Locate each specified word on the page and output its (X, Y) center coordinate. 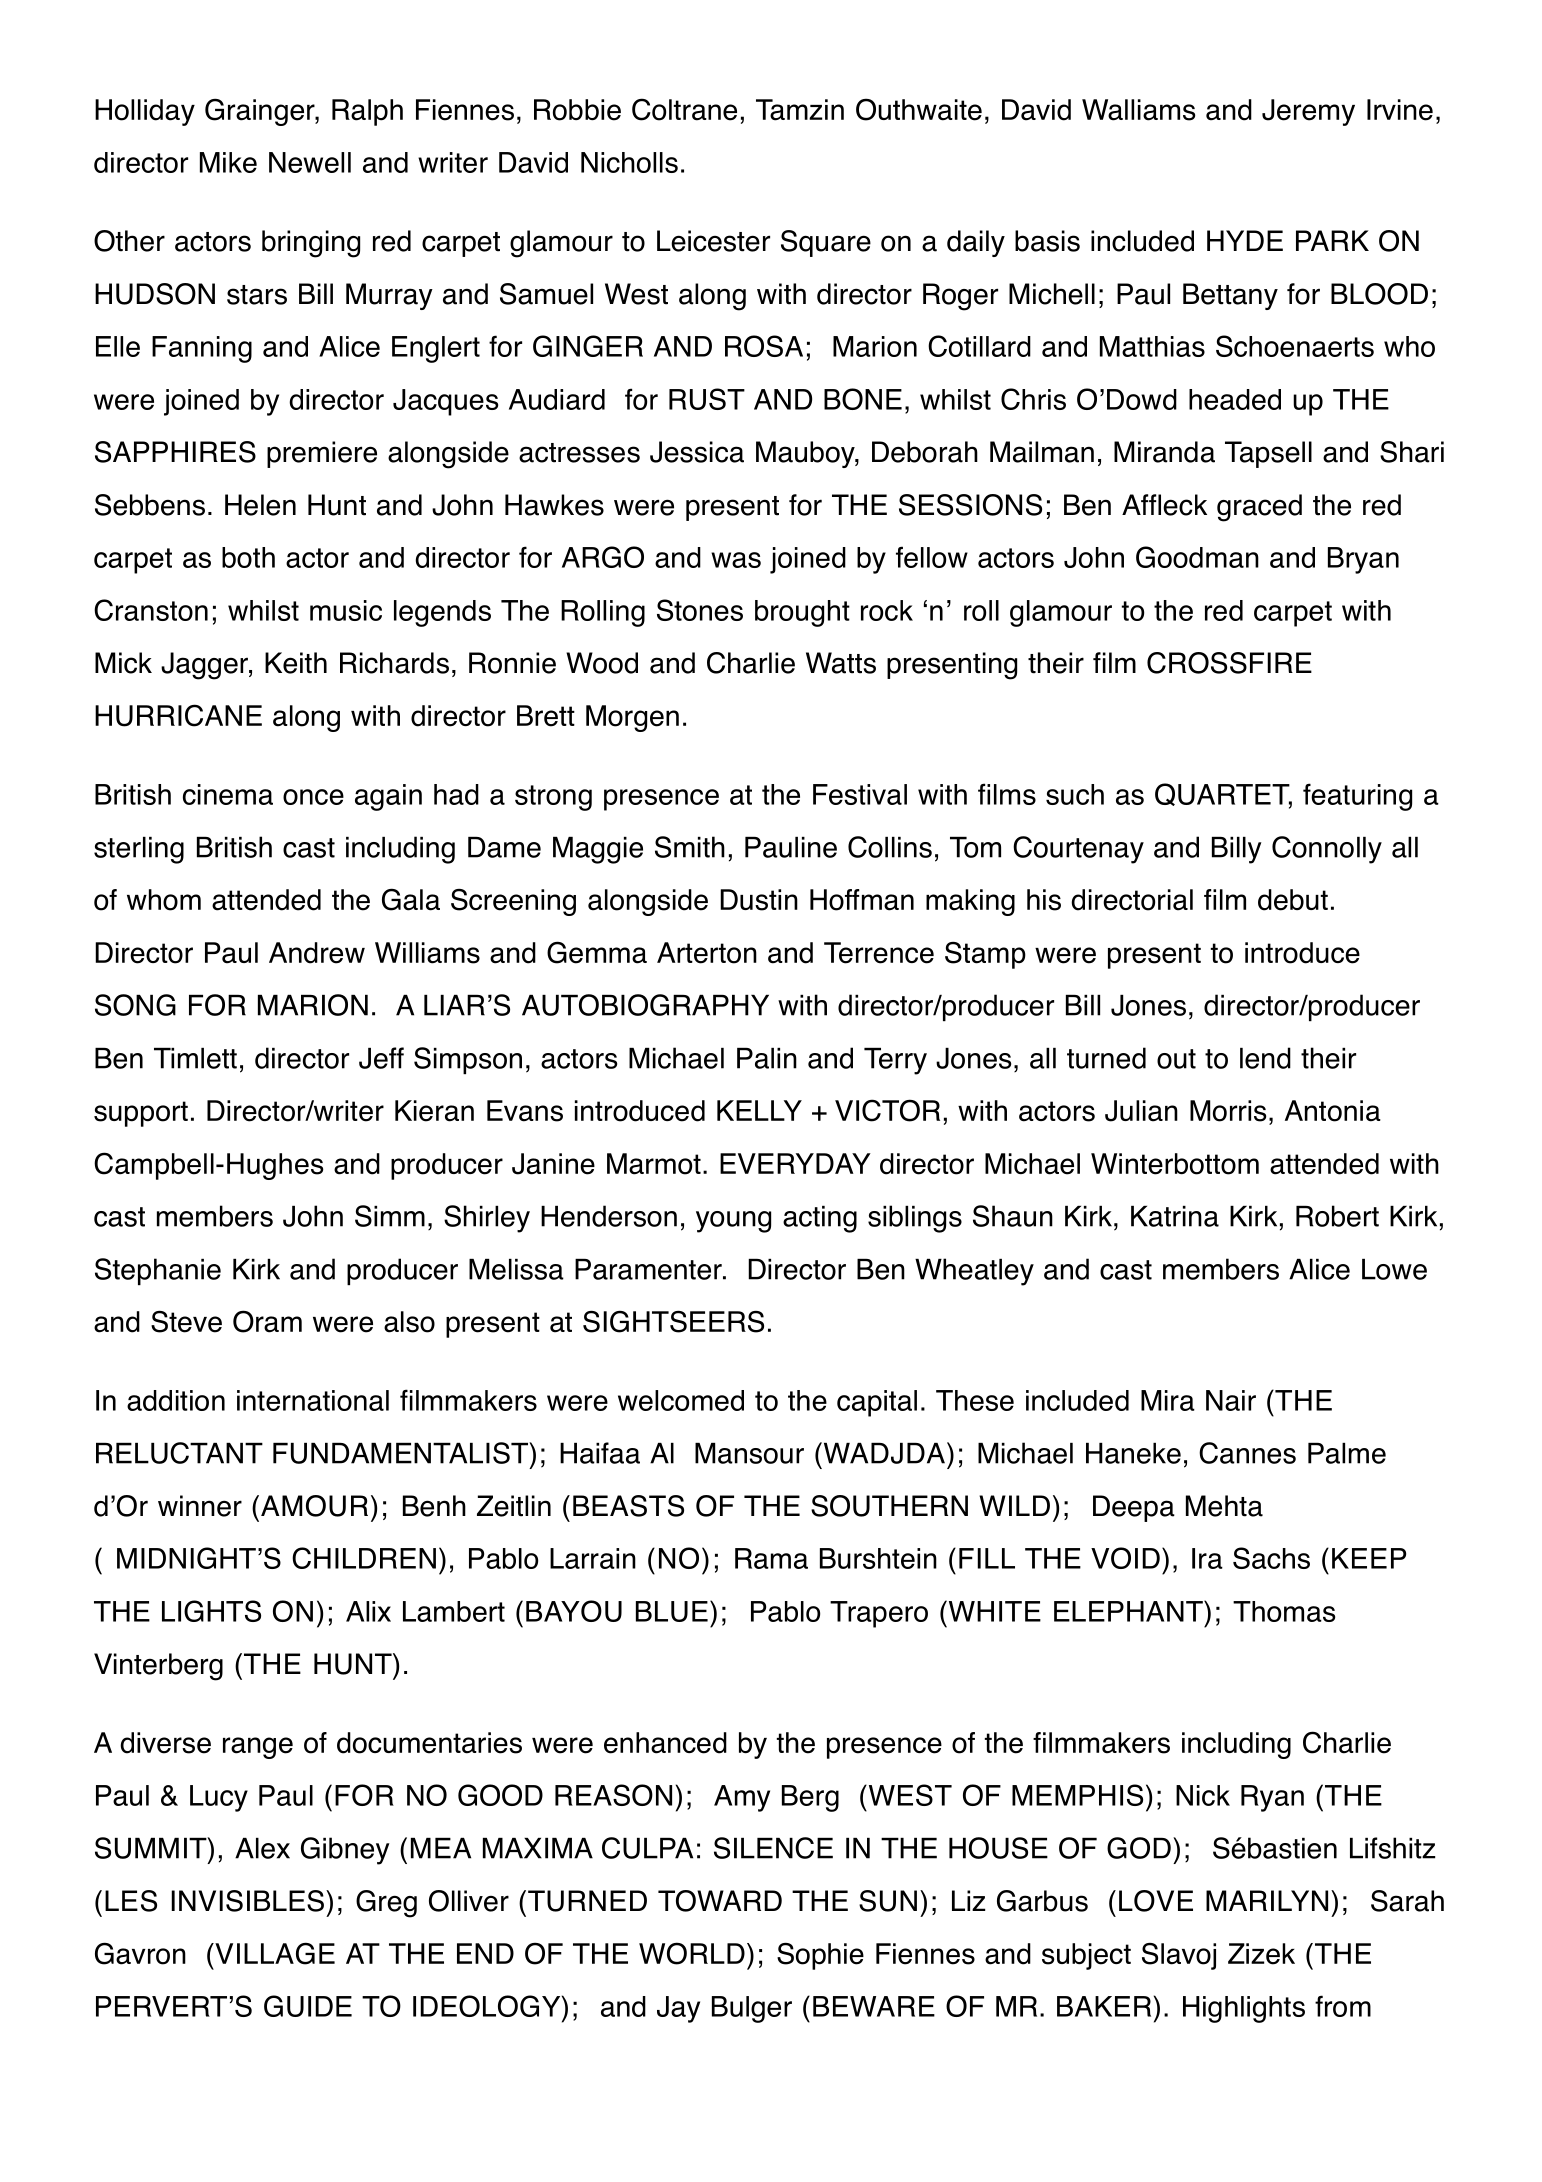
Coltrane (684, 109)
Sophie (820, 1956)
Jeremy (1308, 112)
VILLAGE (274, 1953)
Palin (767, 1058)
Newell (310, 162)
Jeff (381, 1058)
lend (1265, 1058)
